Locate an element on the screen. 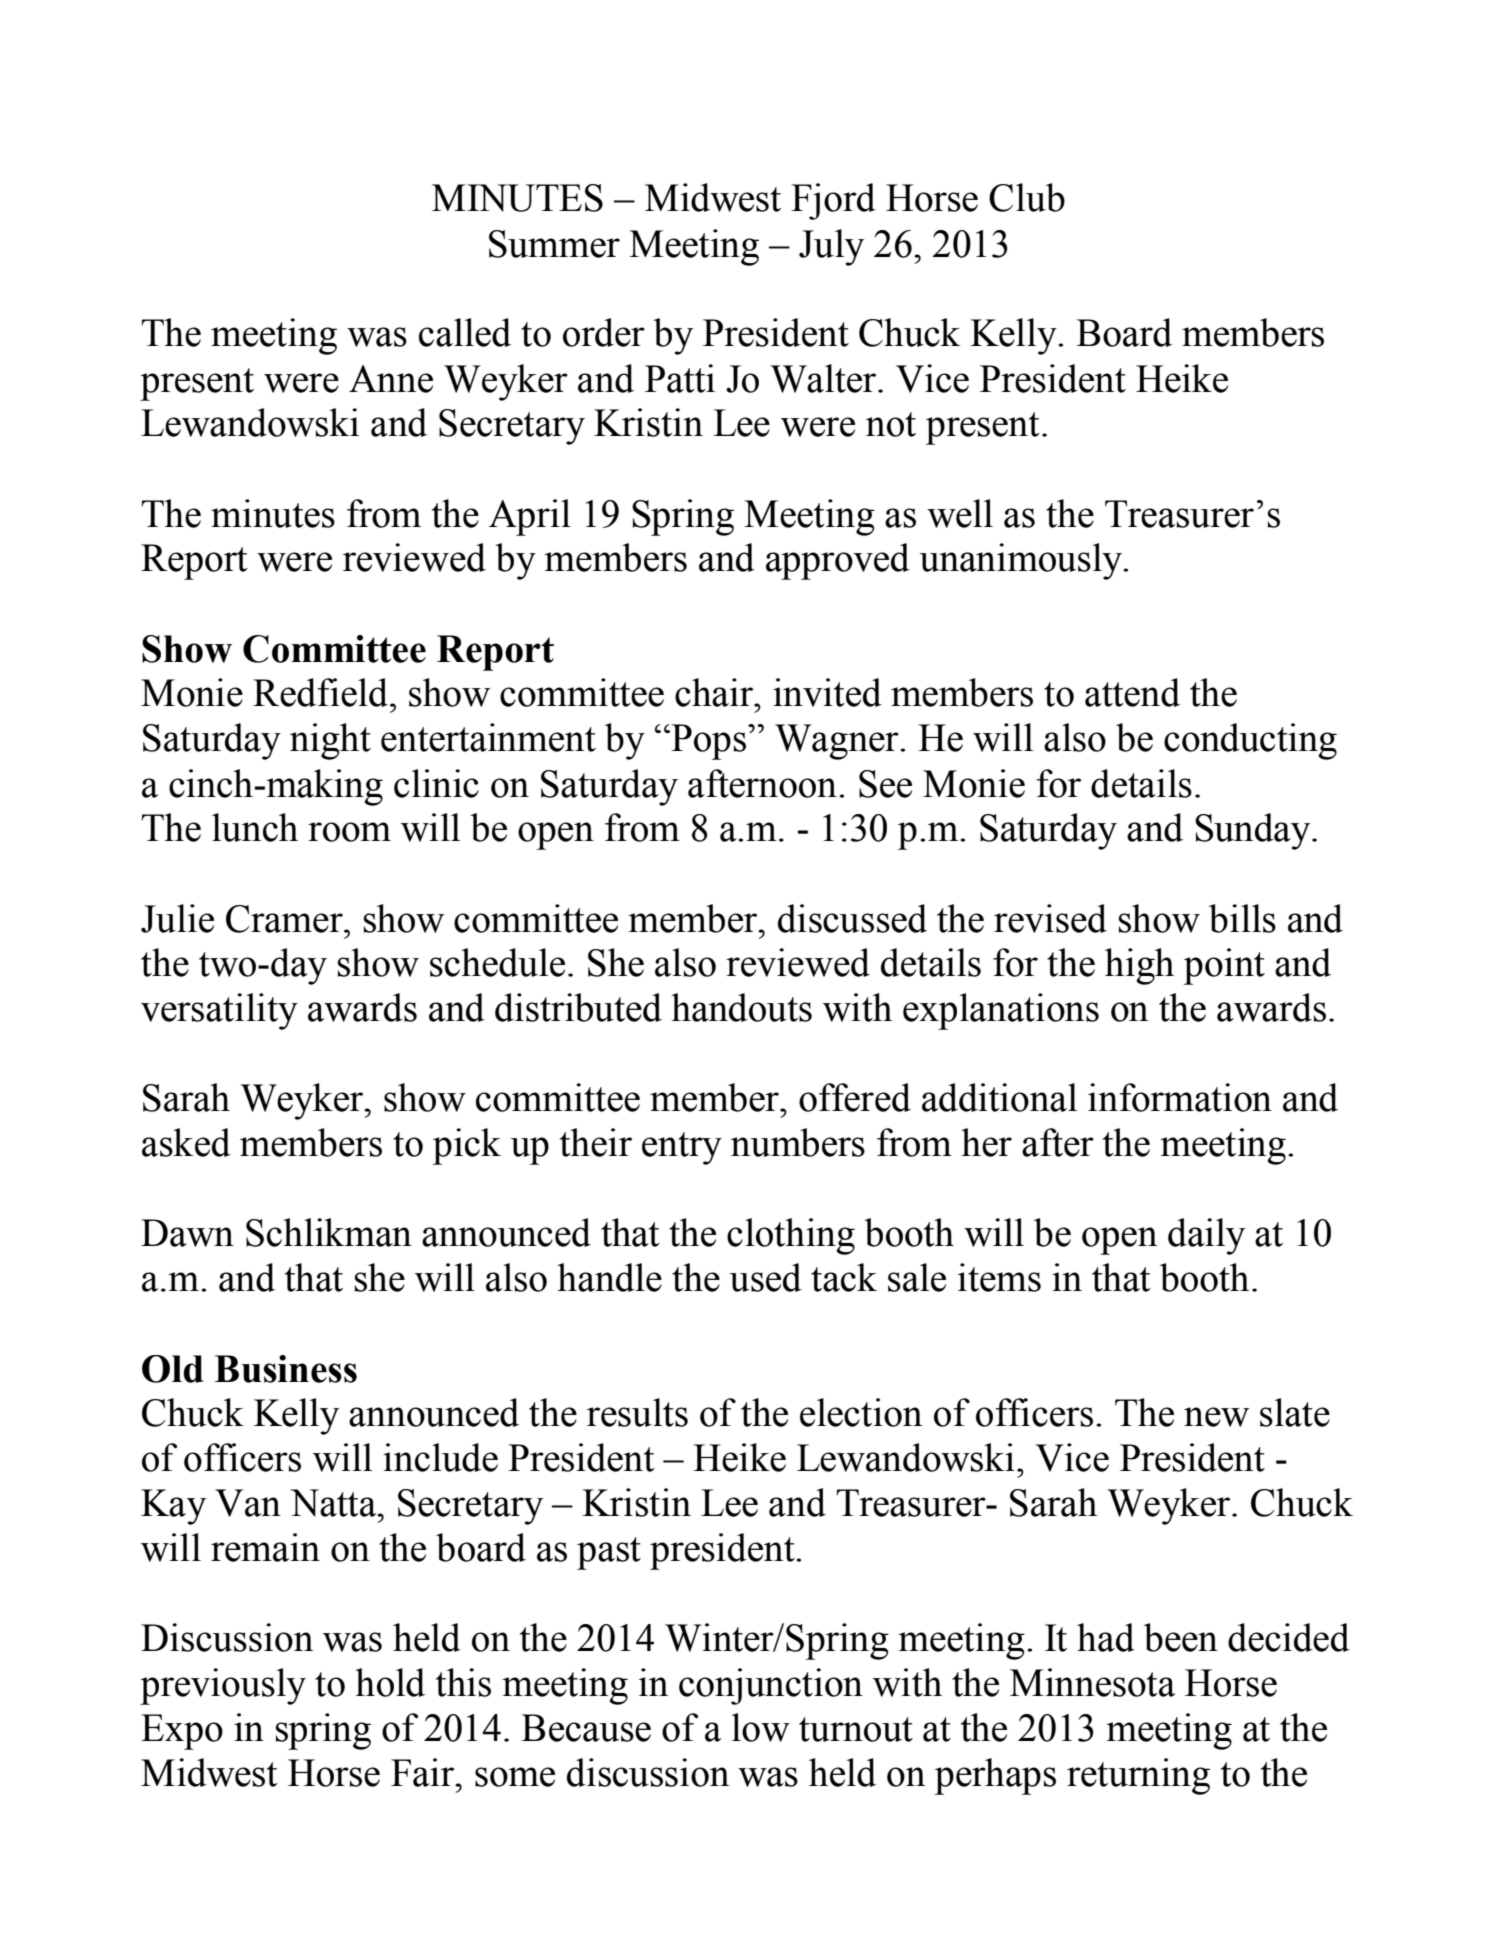 This screenshot has height=1937, width=1497. Pops is located at coordinates (707, 742).
